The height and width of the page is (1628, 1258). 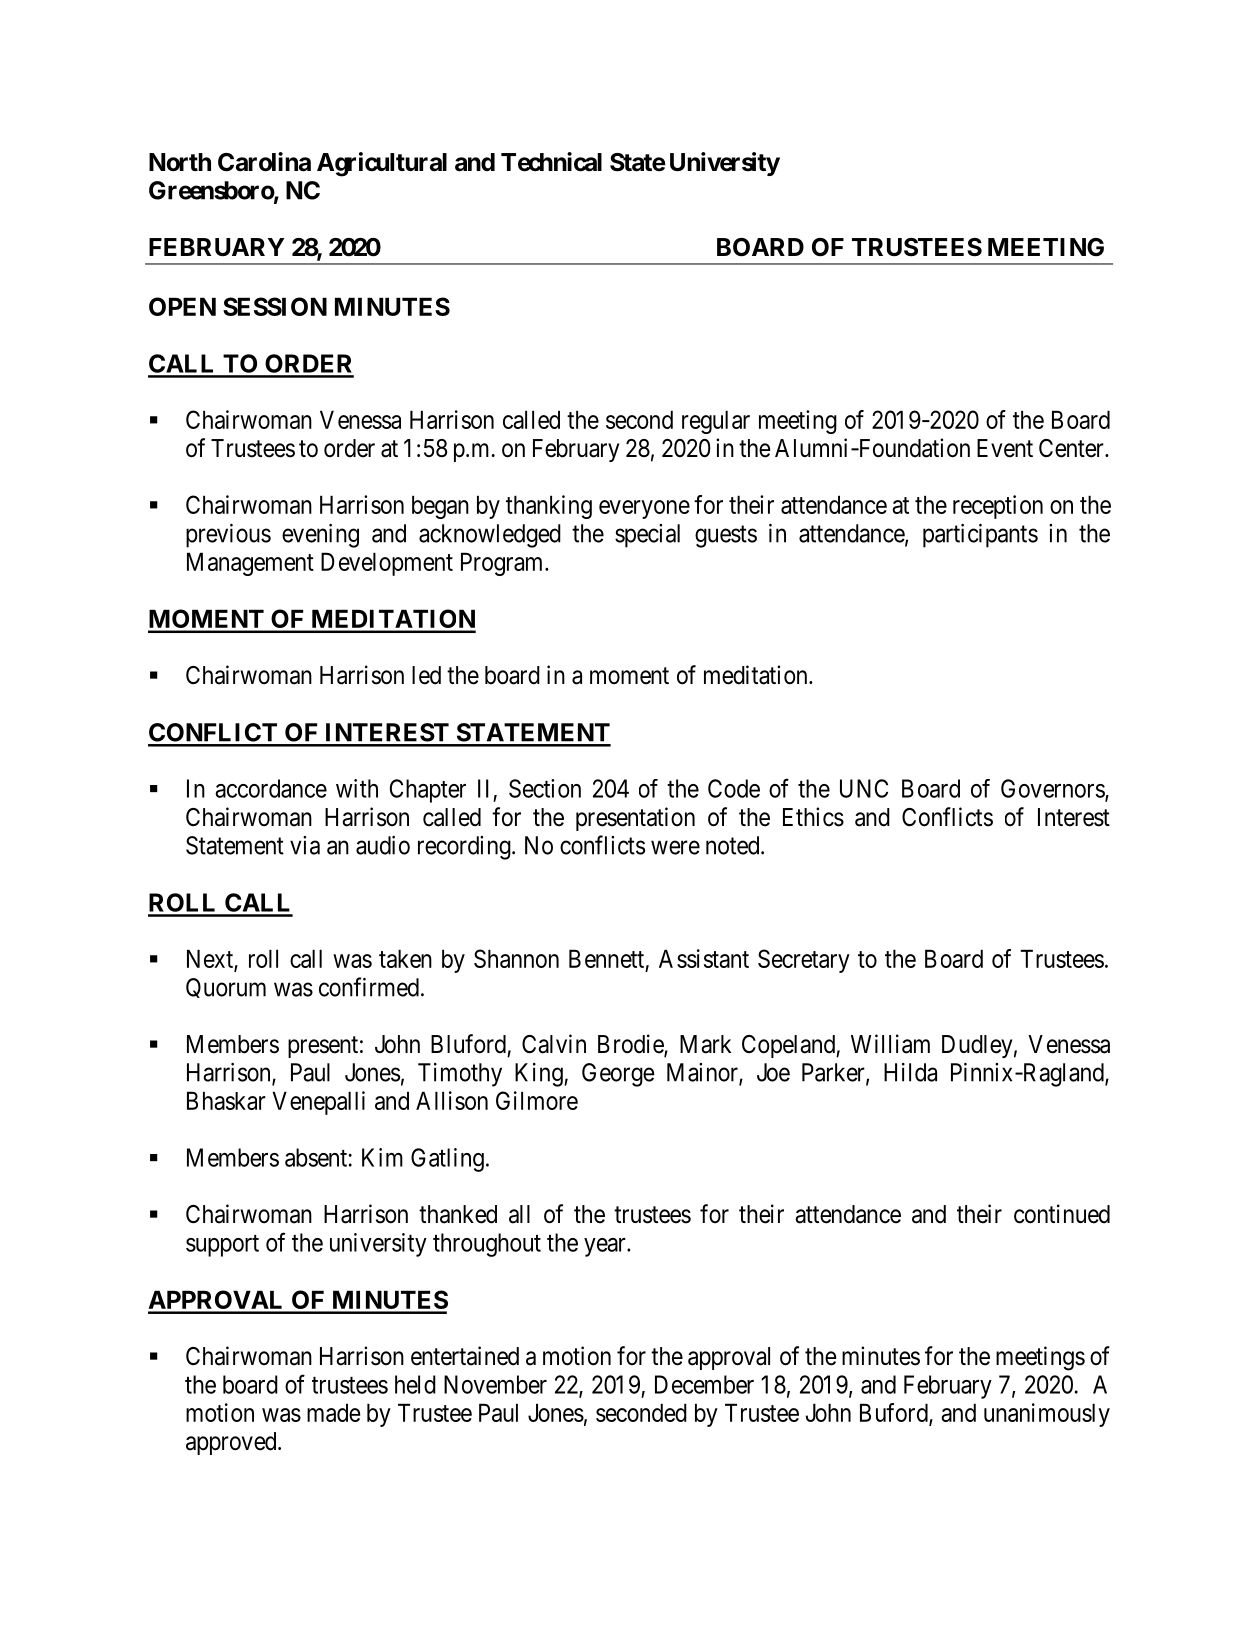 I want to click on Kim, so click(x=382, y=1157).
